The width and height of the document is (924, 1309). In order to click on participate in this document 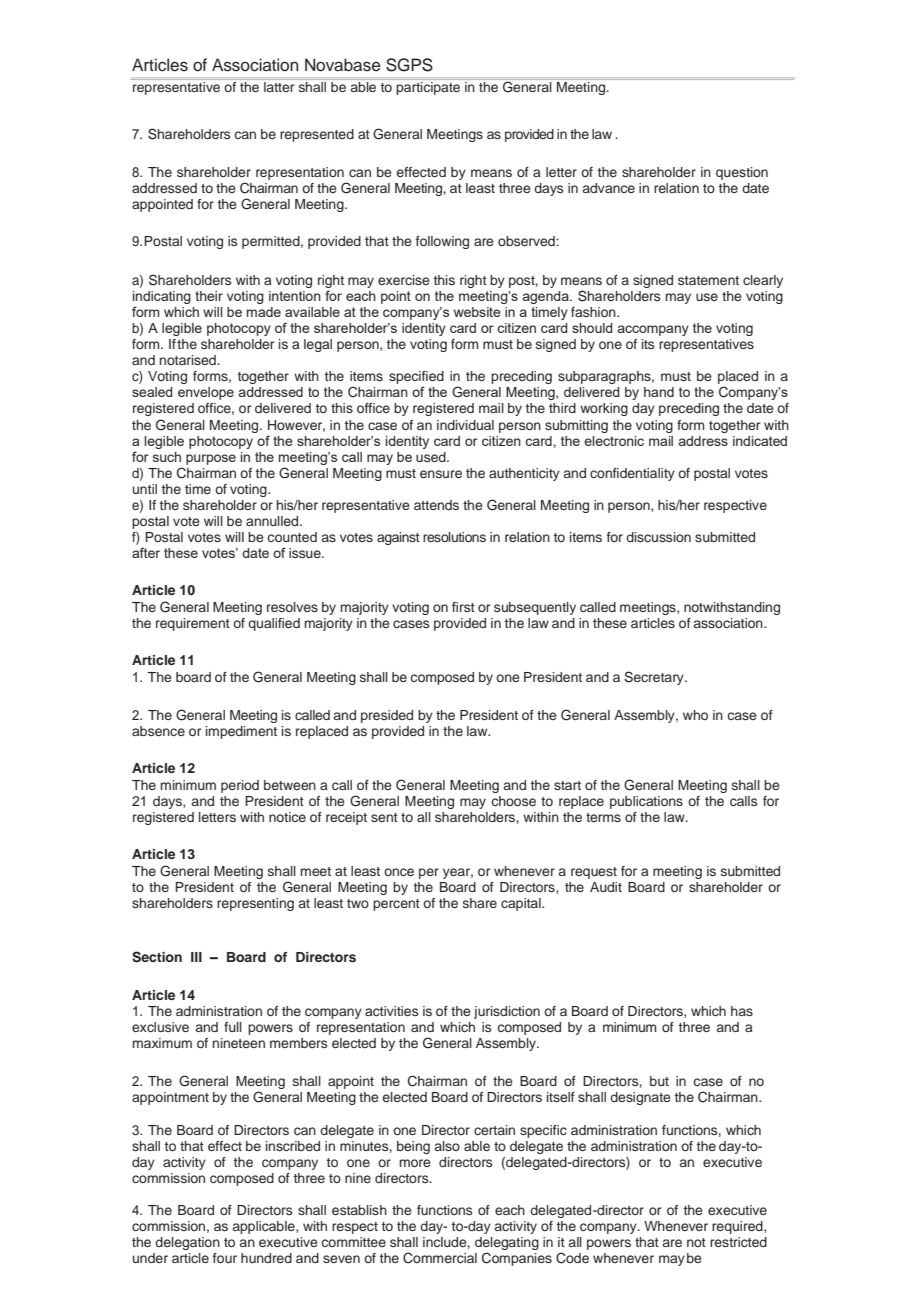, I will do `click(428, 88)`.
